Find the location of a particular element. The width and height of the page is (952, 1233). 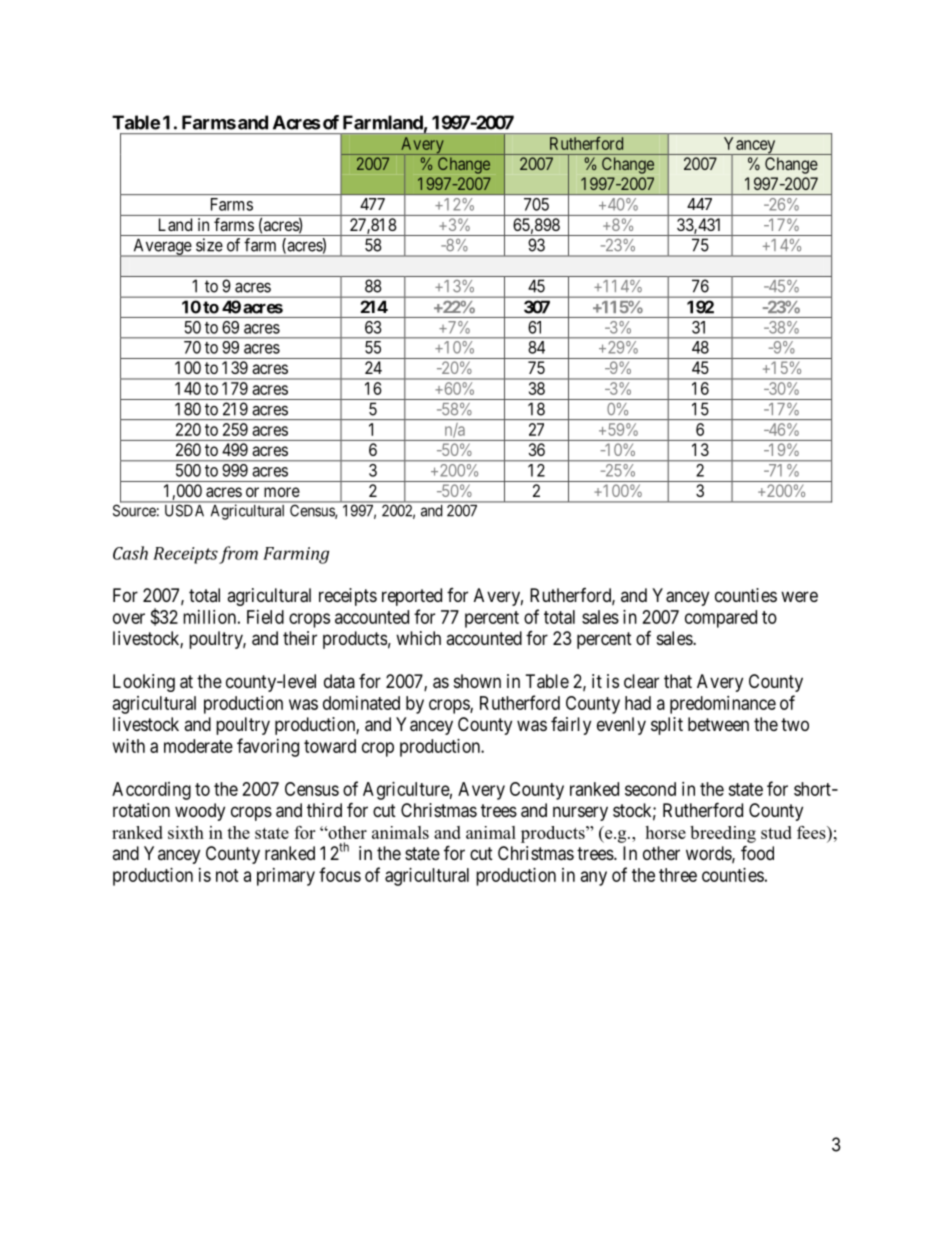

more is located at coordinates (282, 492).
